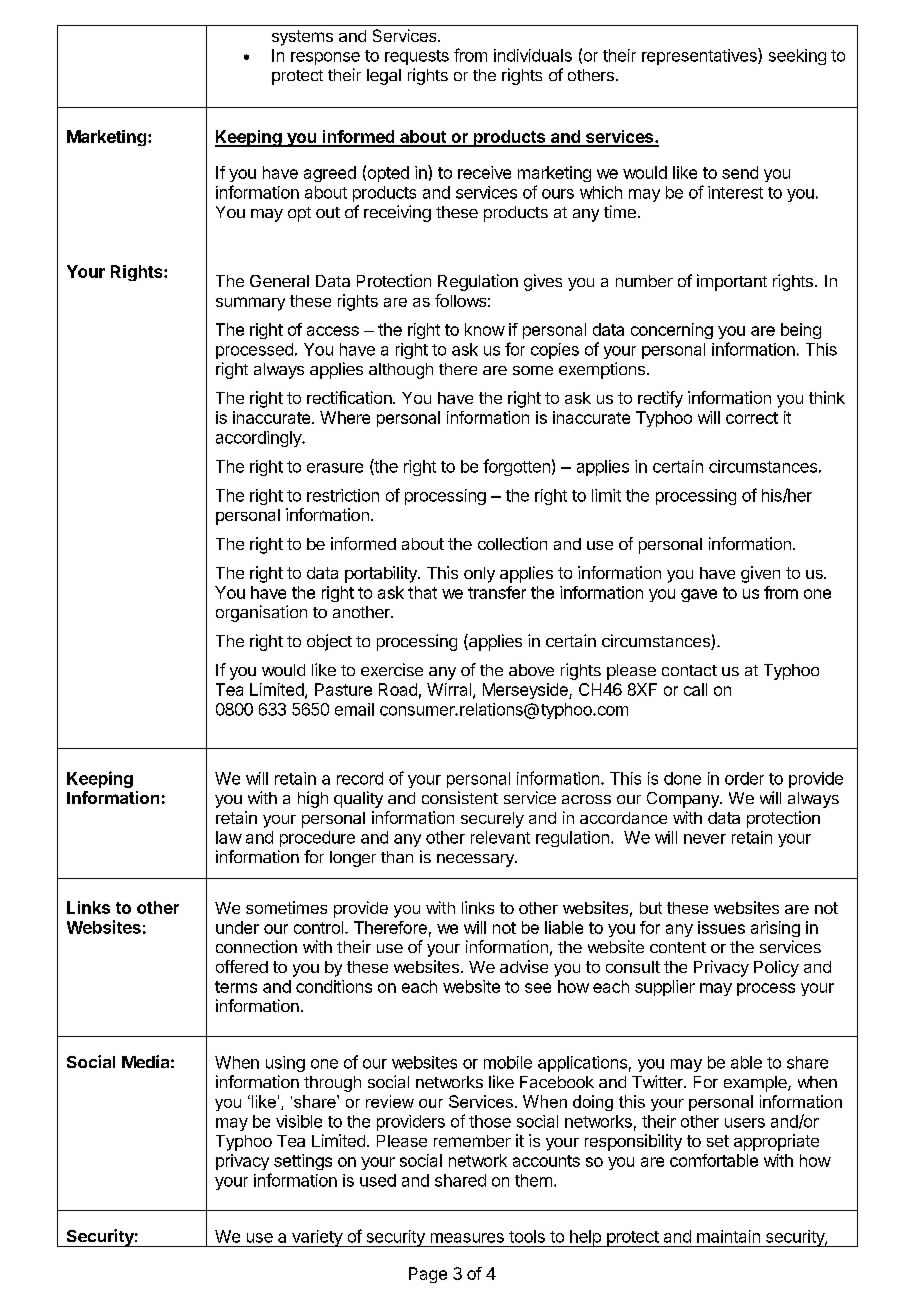  I want to click on individuals, so click(533, 55).
